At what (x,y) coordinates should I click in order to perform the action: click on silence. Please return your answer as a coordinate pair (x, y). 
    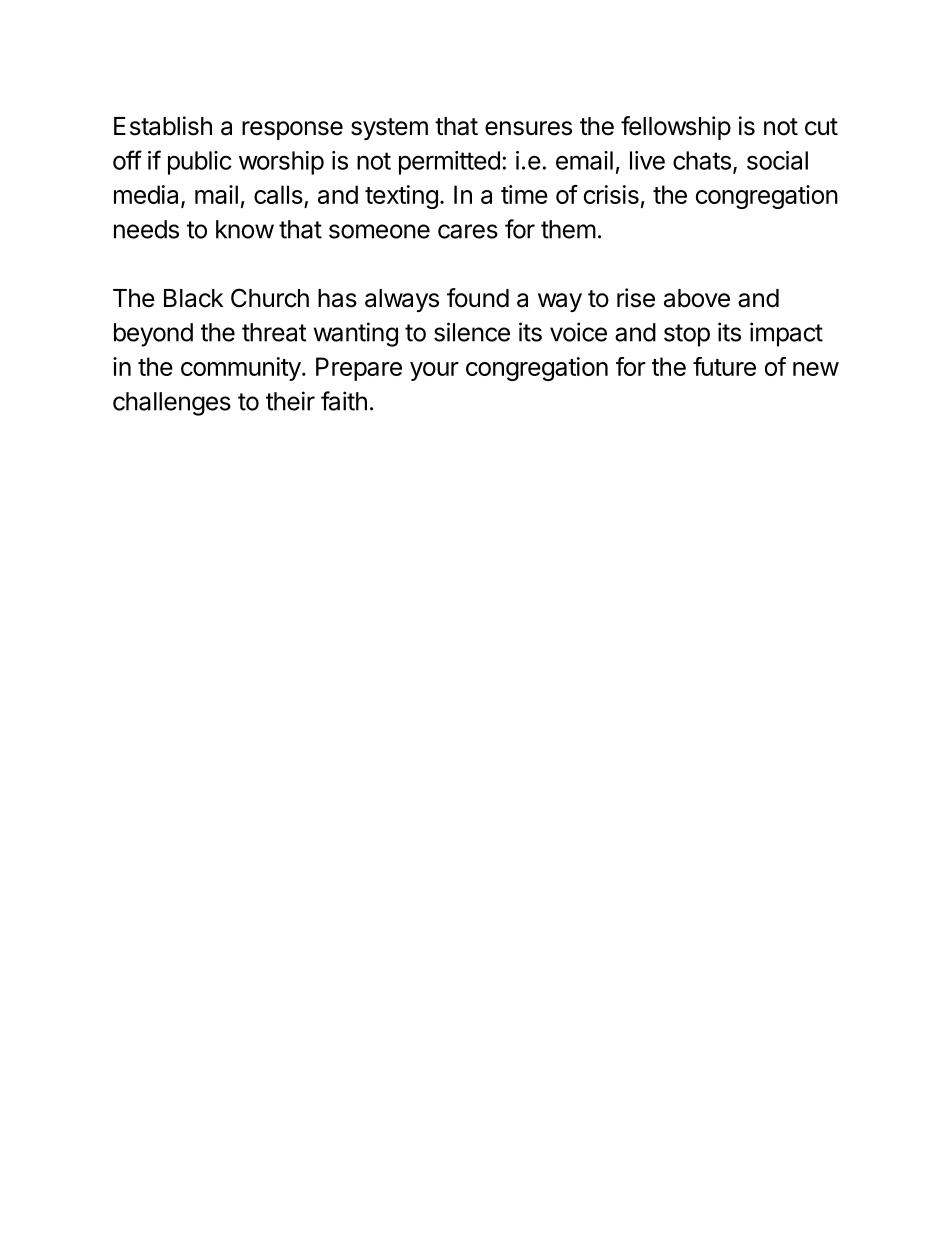
    Looking at the image, I should click on (472, 332).
